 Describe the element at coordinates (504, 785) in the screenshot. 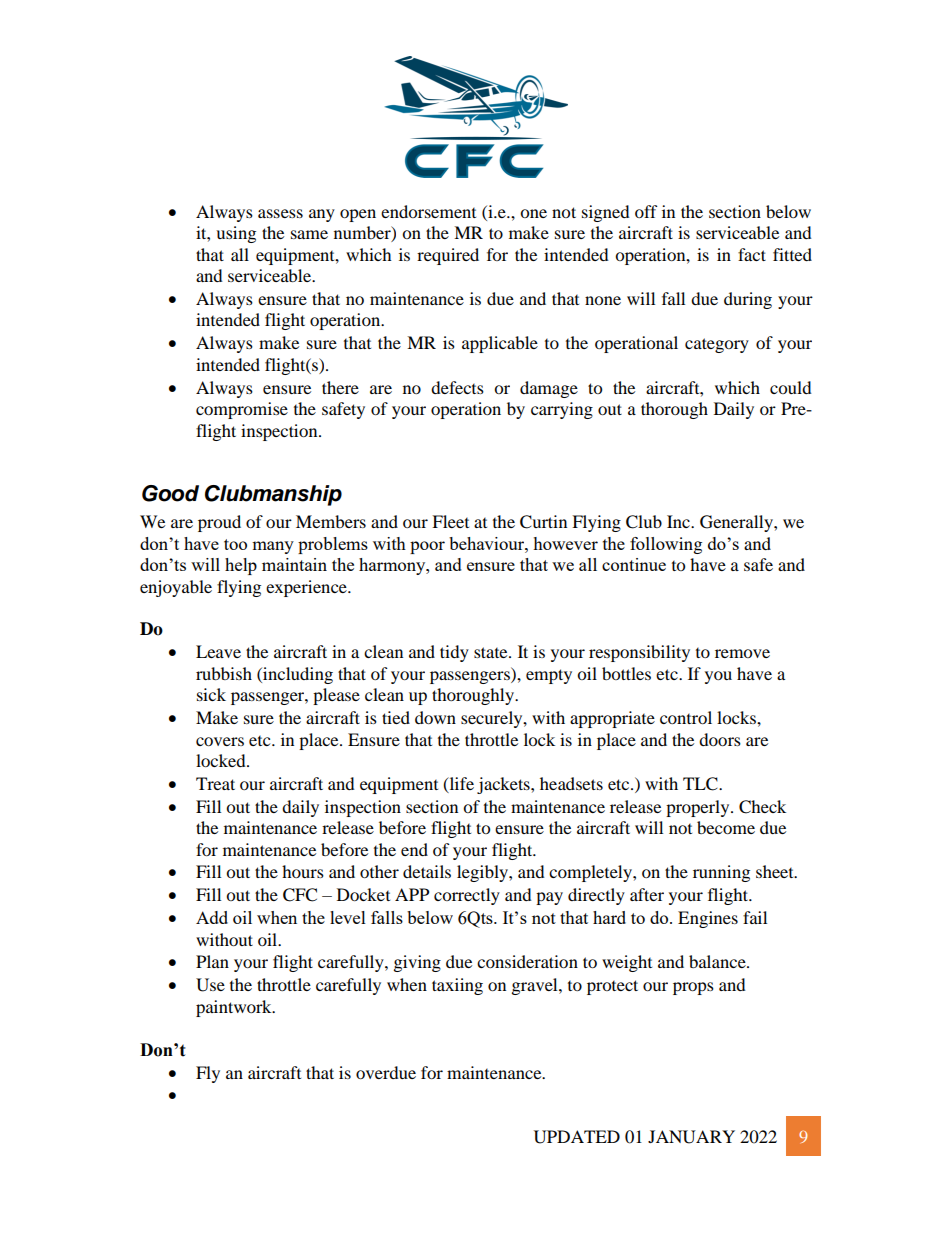

I see `jackets` at that location.
